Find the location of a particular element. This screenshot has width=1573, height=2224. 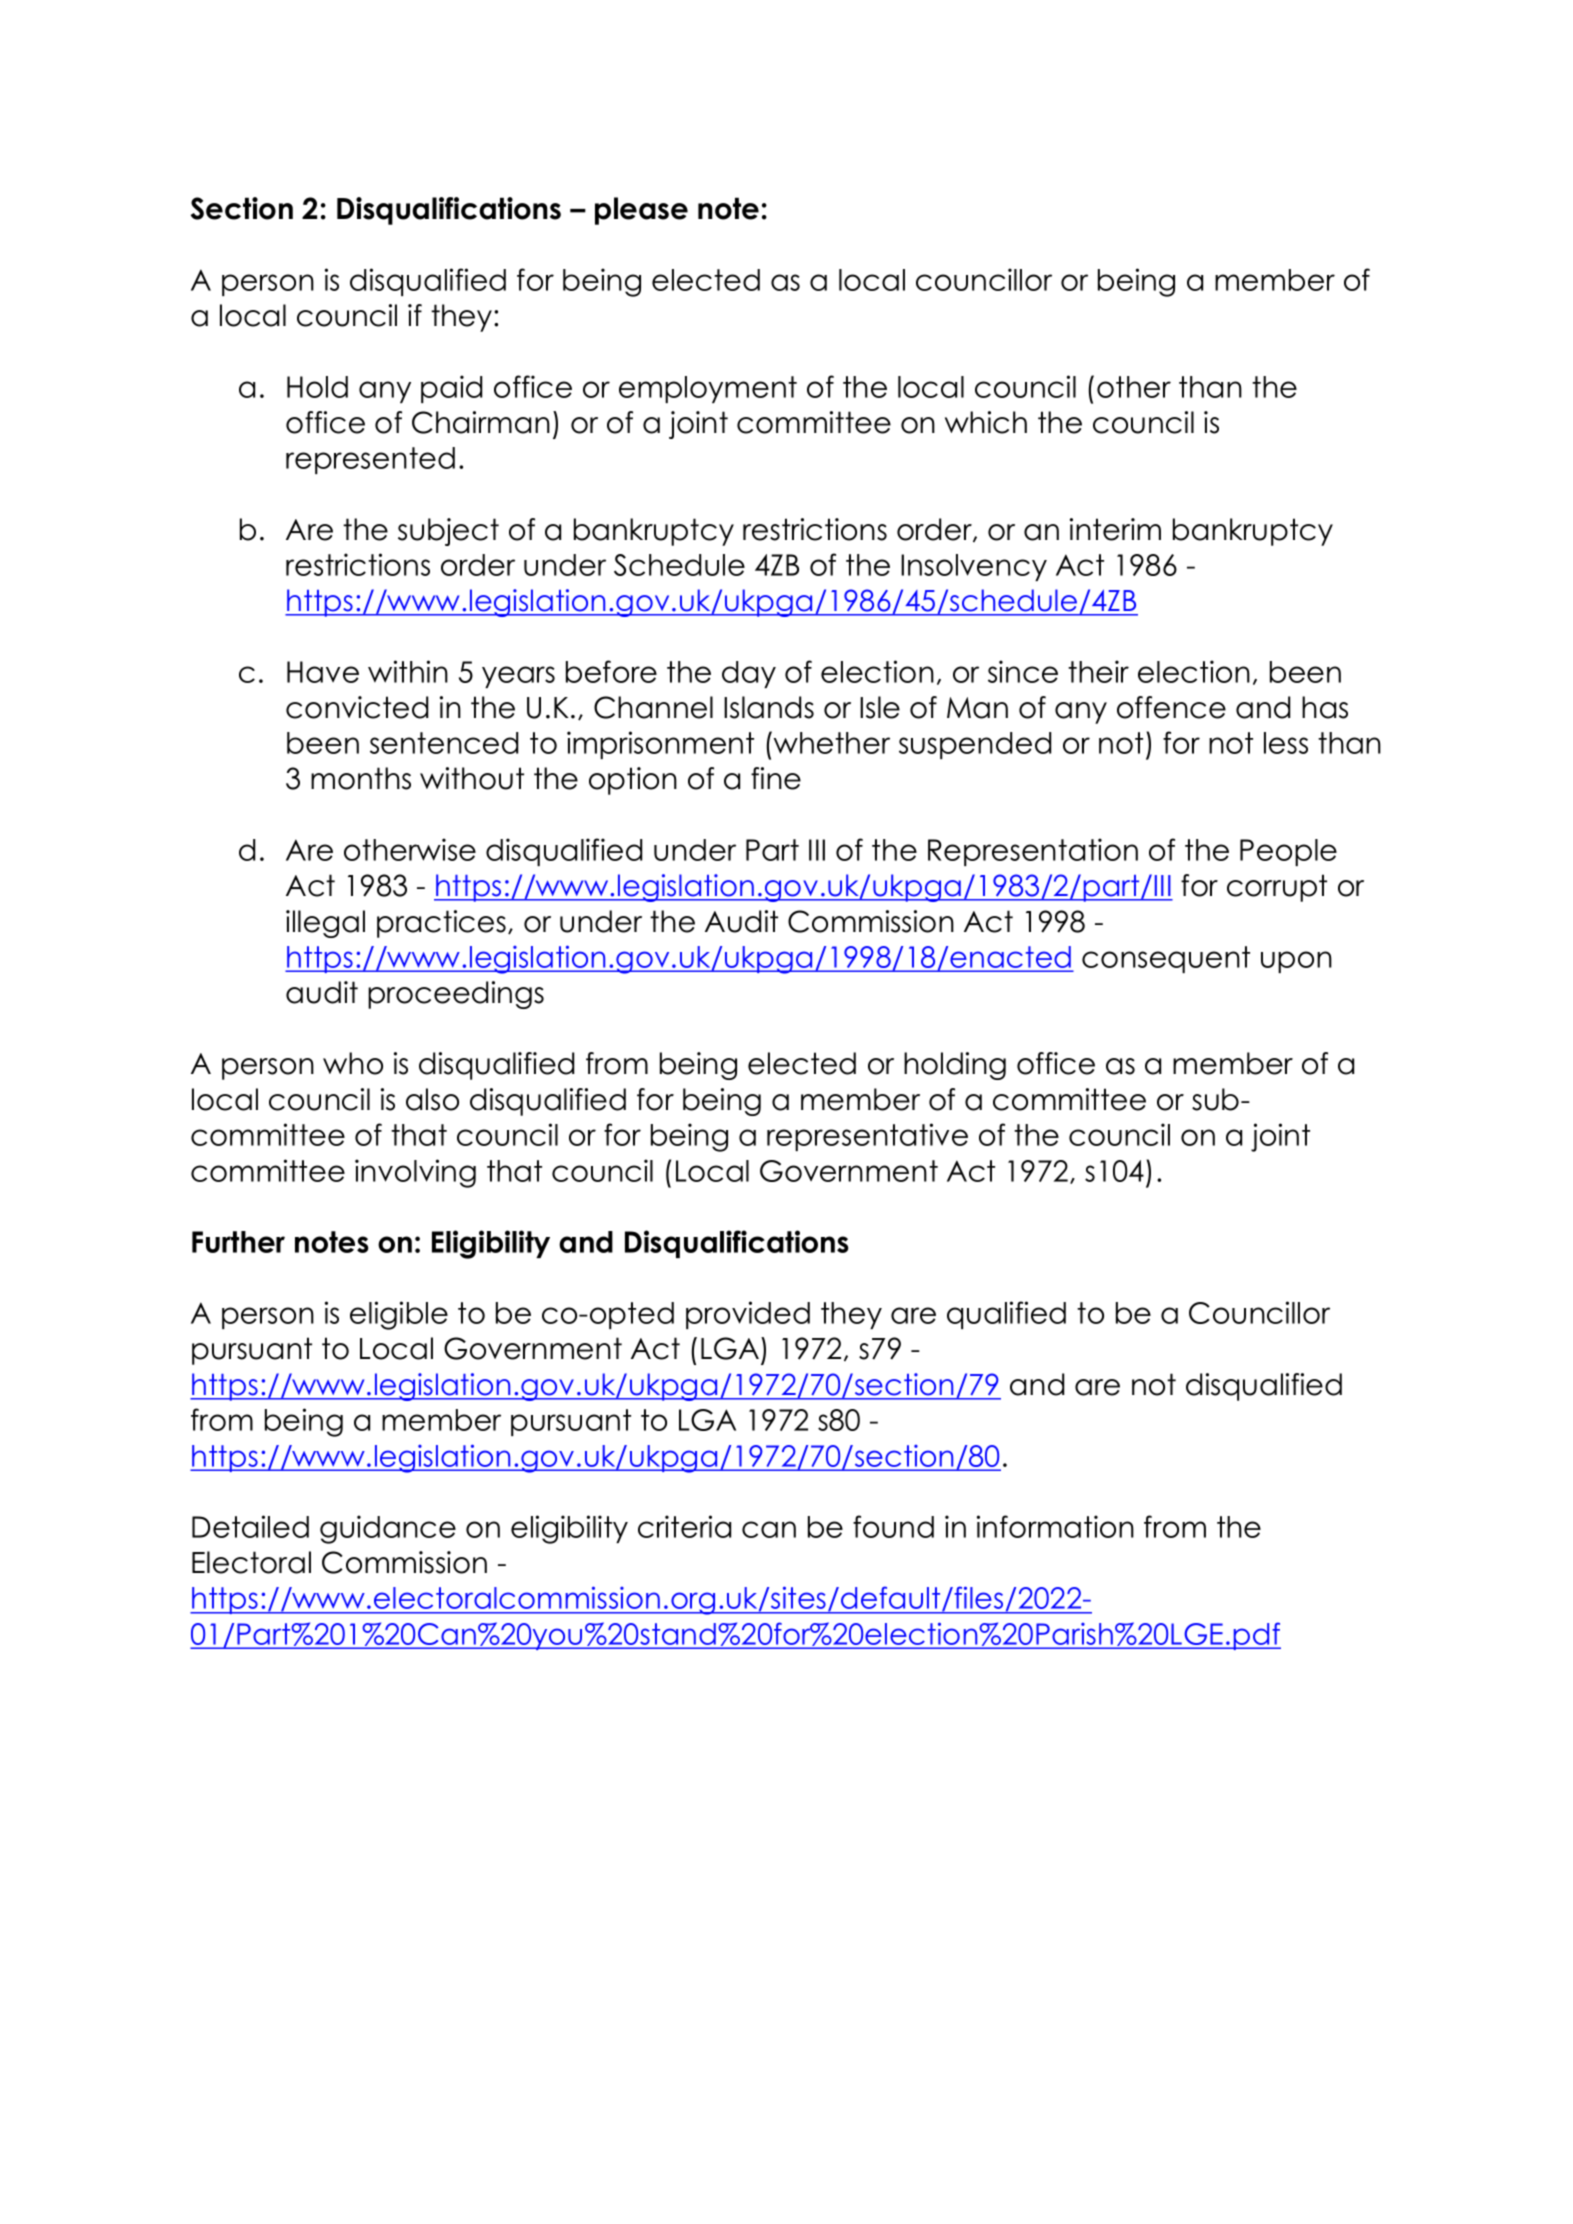

corrupt is located at coordinates (1277, 888).
